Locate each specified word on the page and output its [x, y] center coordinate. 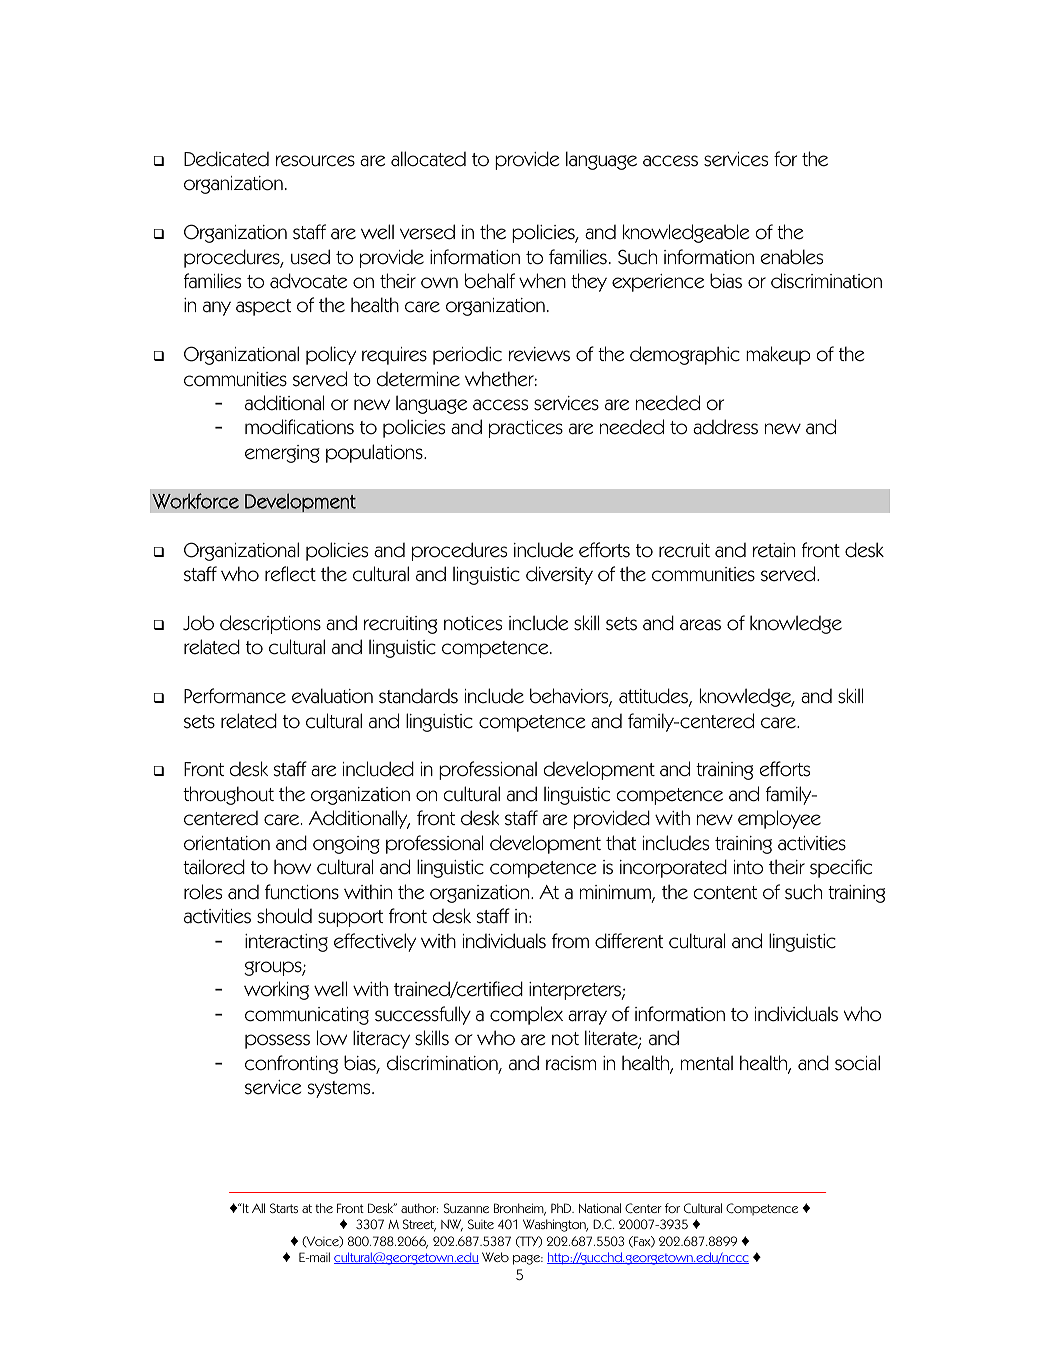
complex [526, 1015]
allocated [428, 159]
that [621, 843]
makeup [778, 355]
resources [315, 161]
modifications [299, 427]
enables [792, 257]
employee [779, 819]
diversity [559, 575]
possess [277, 1041]
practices [526, 429]
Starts [284, 1208]
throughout [228, 795]
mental [707, 1063]
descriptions [270, 624]
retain [774, 550]
